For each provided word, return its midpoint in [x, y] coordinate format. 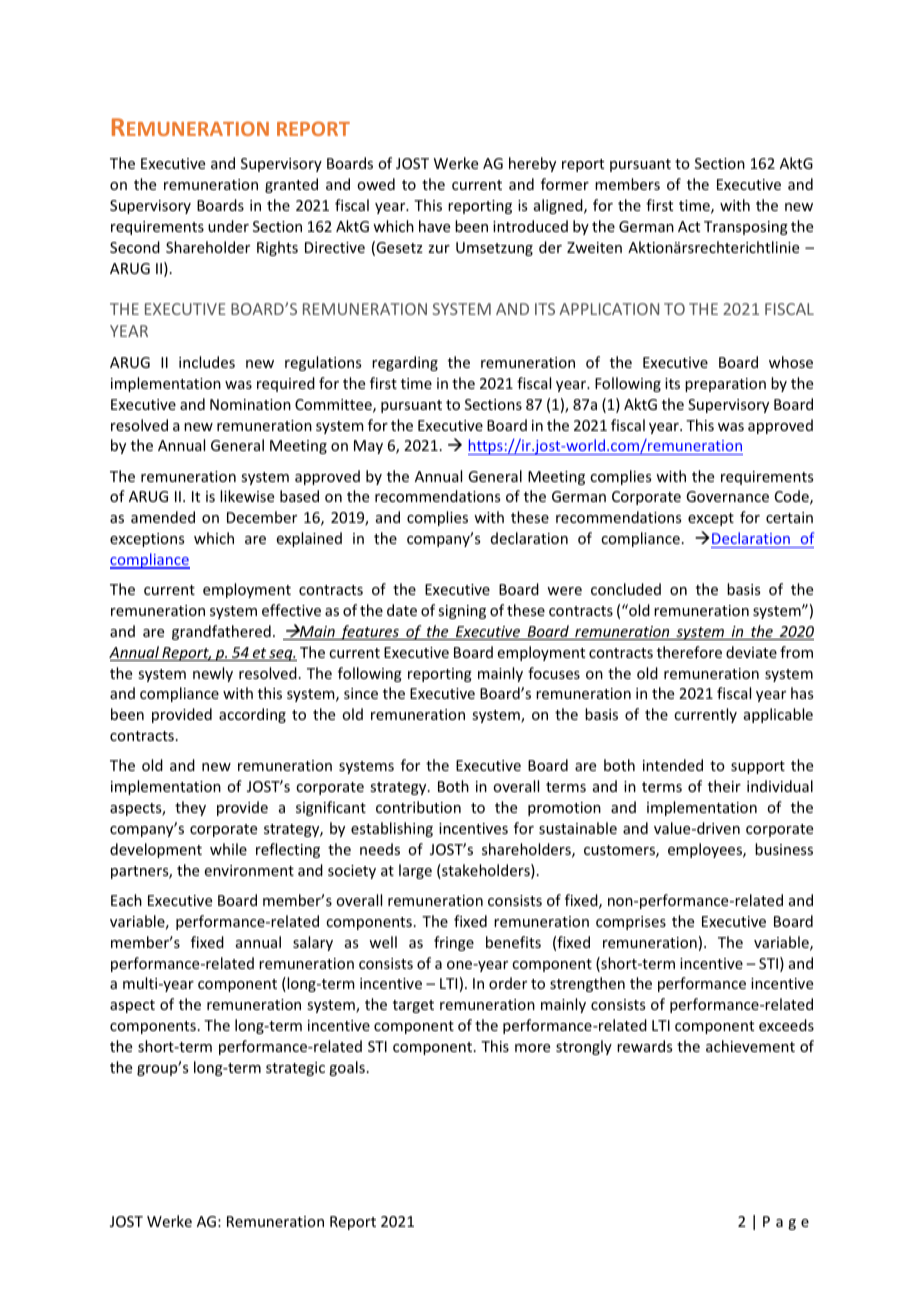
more [532, 1048]
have [434, 226]
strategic [295, 1069]
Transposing [746, 228]
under [228, 226]
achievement [750, 1046]
